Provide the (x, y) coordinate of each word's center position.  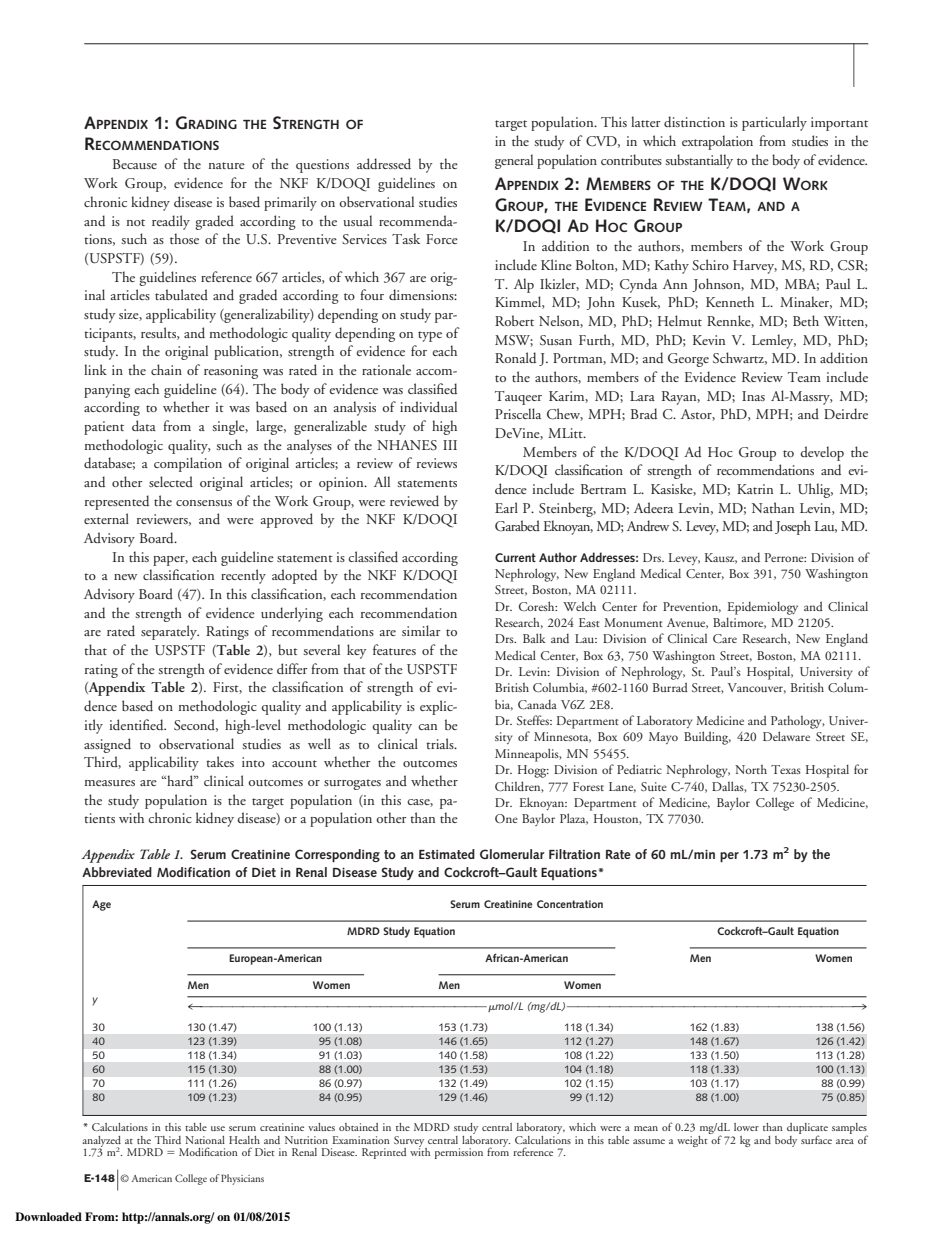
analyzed (101, 1142)
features (394, 649)
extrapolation (717, 142)
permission (459, 1153)
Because (135, 164)
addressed (384, 163)
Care (725, 638)
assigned (107, 745)
